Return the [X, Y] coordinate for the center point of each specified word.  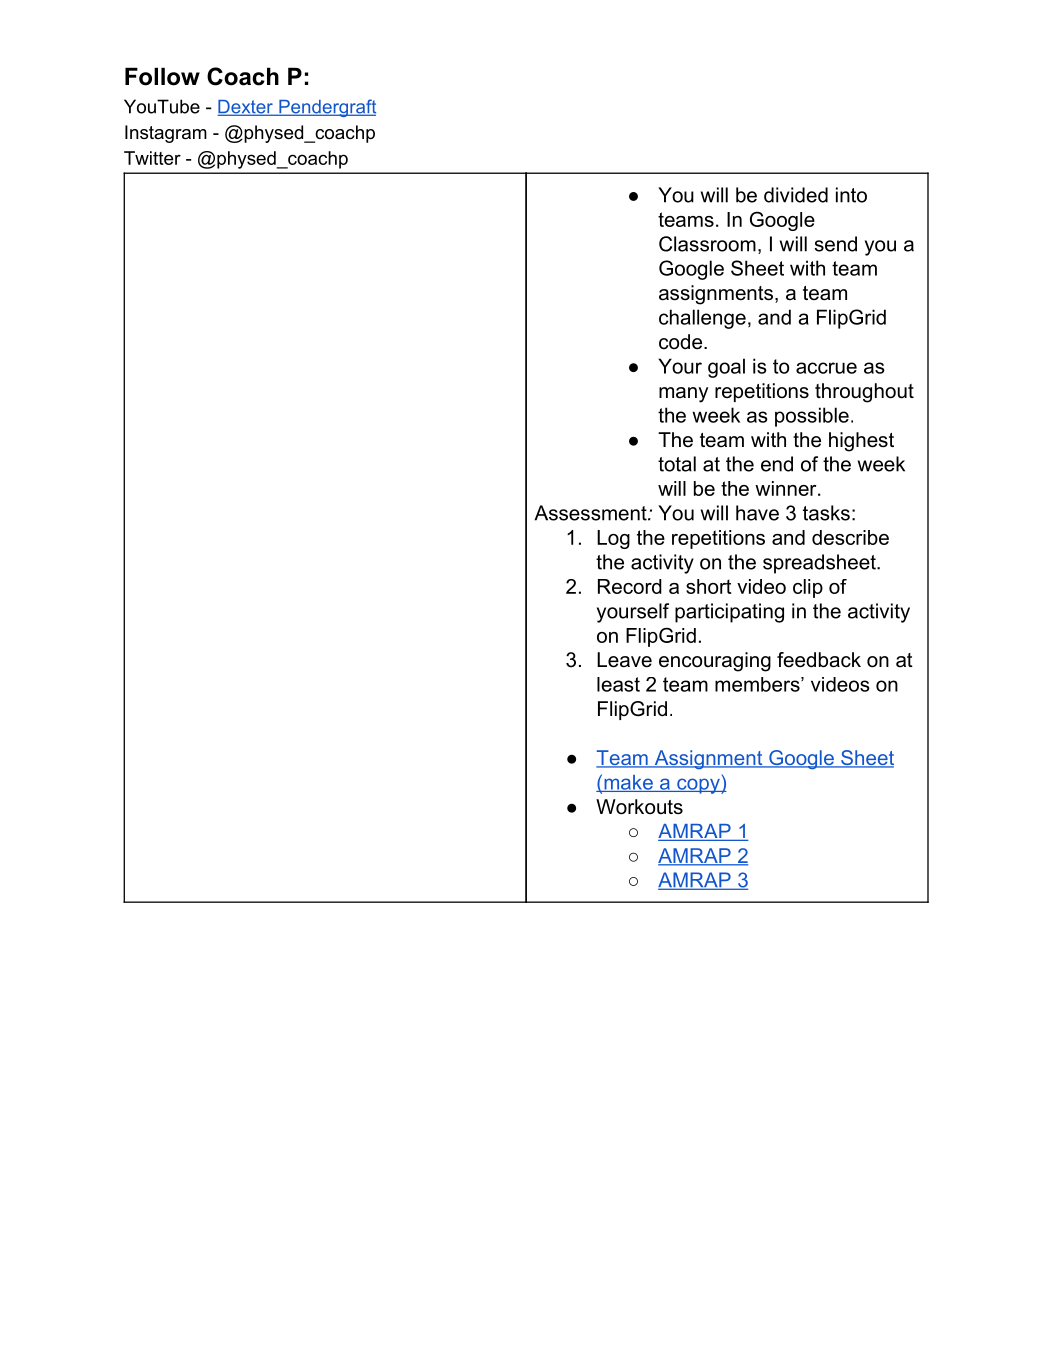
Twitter [152, 158]
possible [812, 417]
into [851, 195]
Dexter [246, 108]
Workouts [639, 807]
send [835, 244]
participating [729, 613]
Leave [624, 660]
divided [796, 195]
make [628, 783]
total [677, 464]
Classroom [707, 244]
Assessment [591, 513]
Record [630, 586]
